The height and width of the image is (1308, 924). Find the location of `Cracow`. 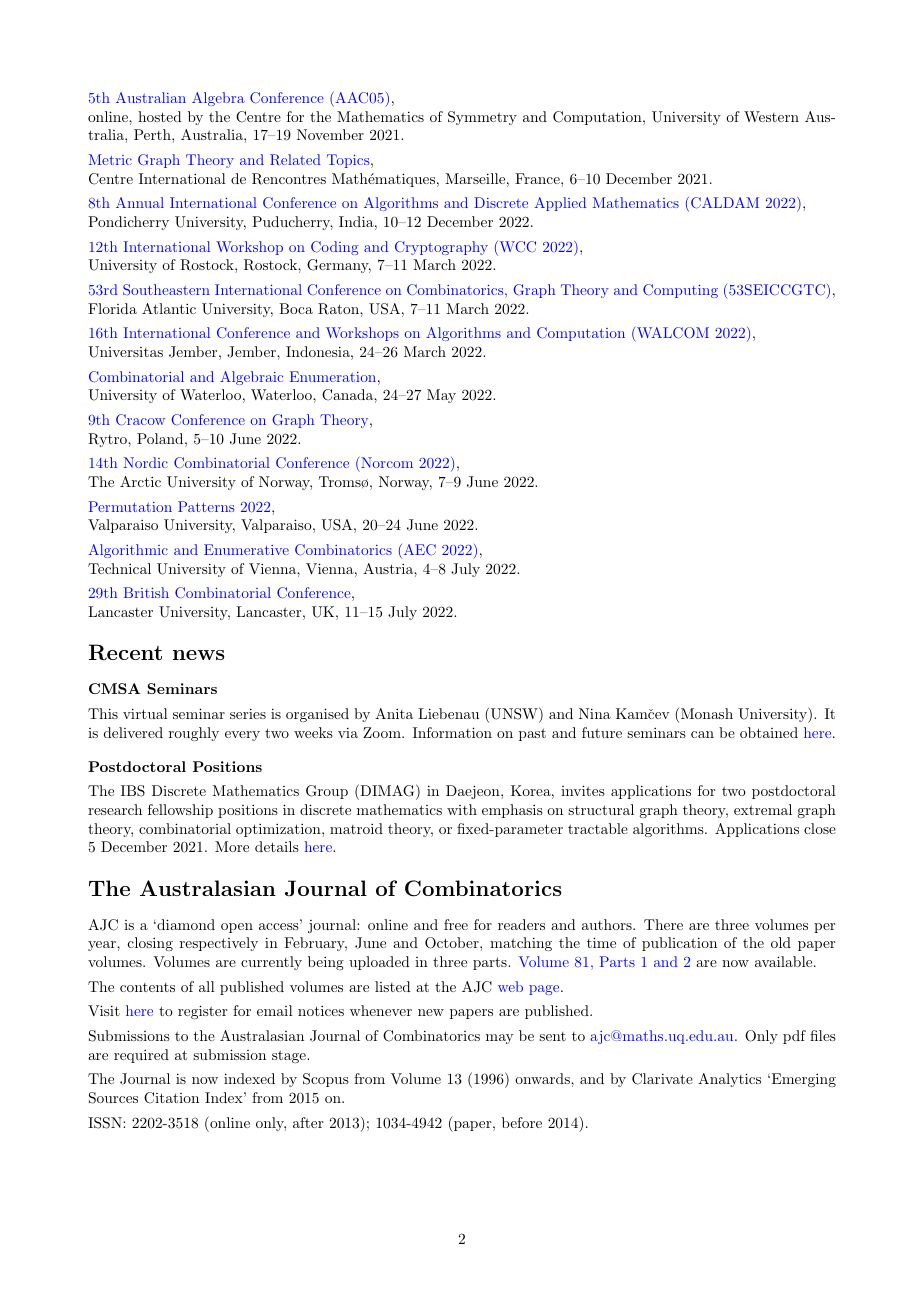

Cracow is located at coordinates (140, 420).
